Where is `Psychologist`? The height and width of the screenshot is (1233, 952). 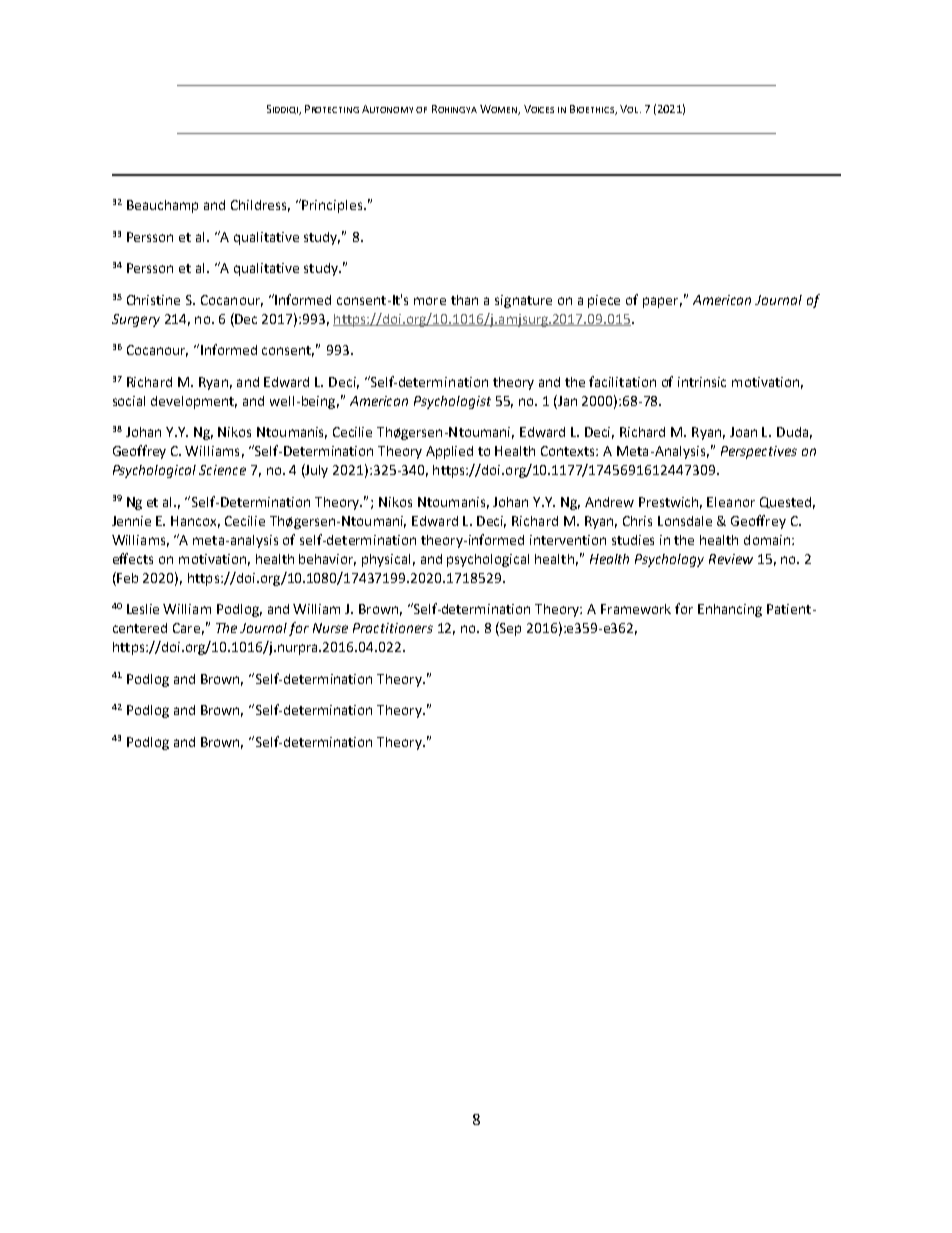 Psychologist is located at coordinates (452, 402).
